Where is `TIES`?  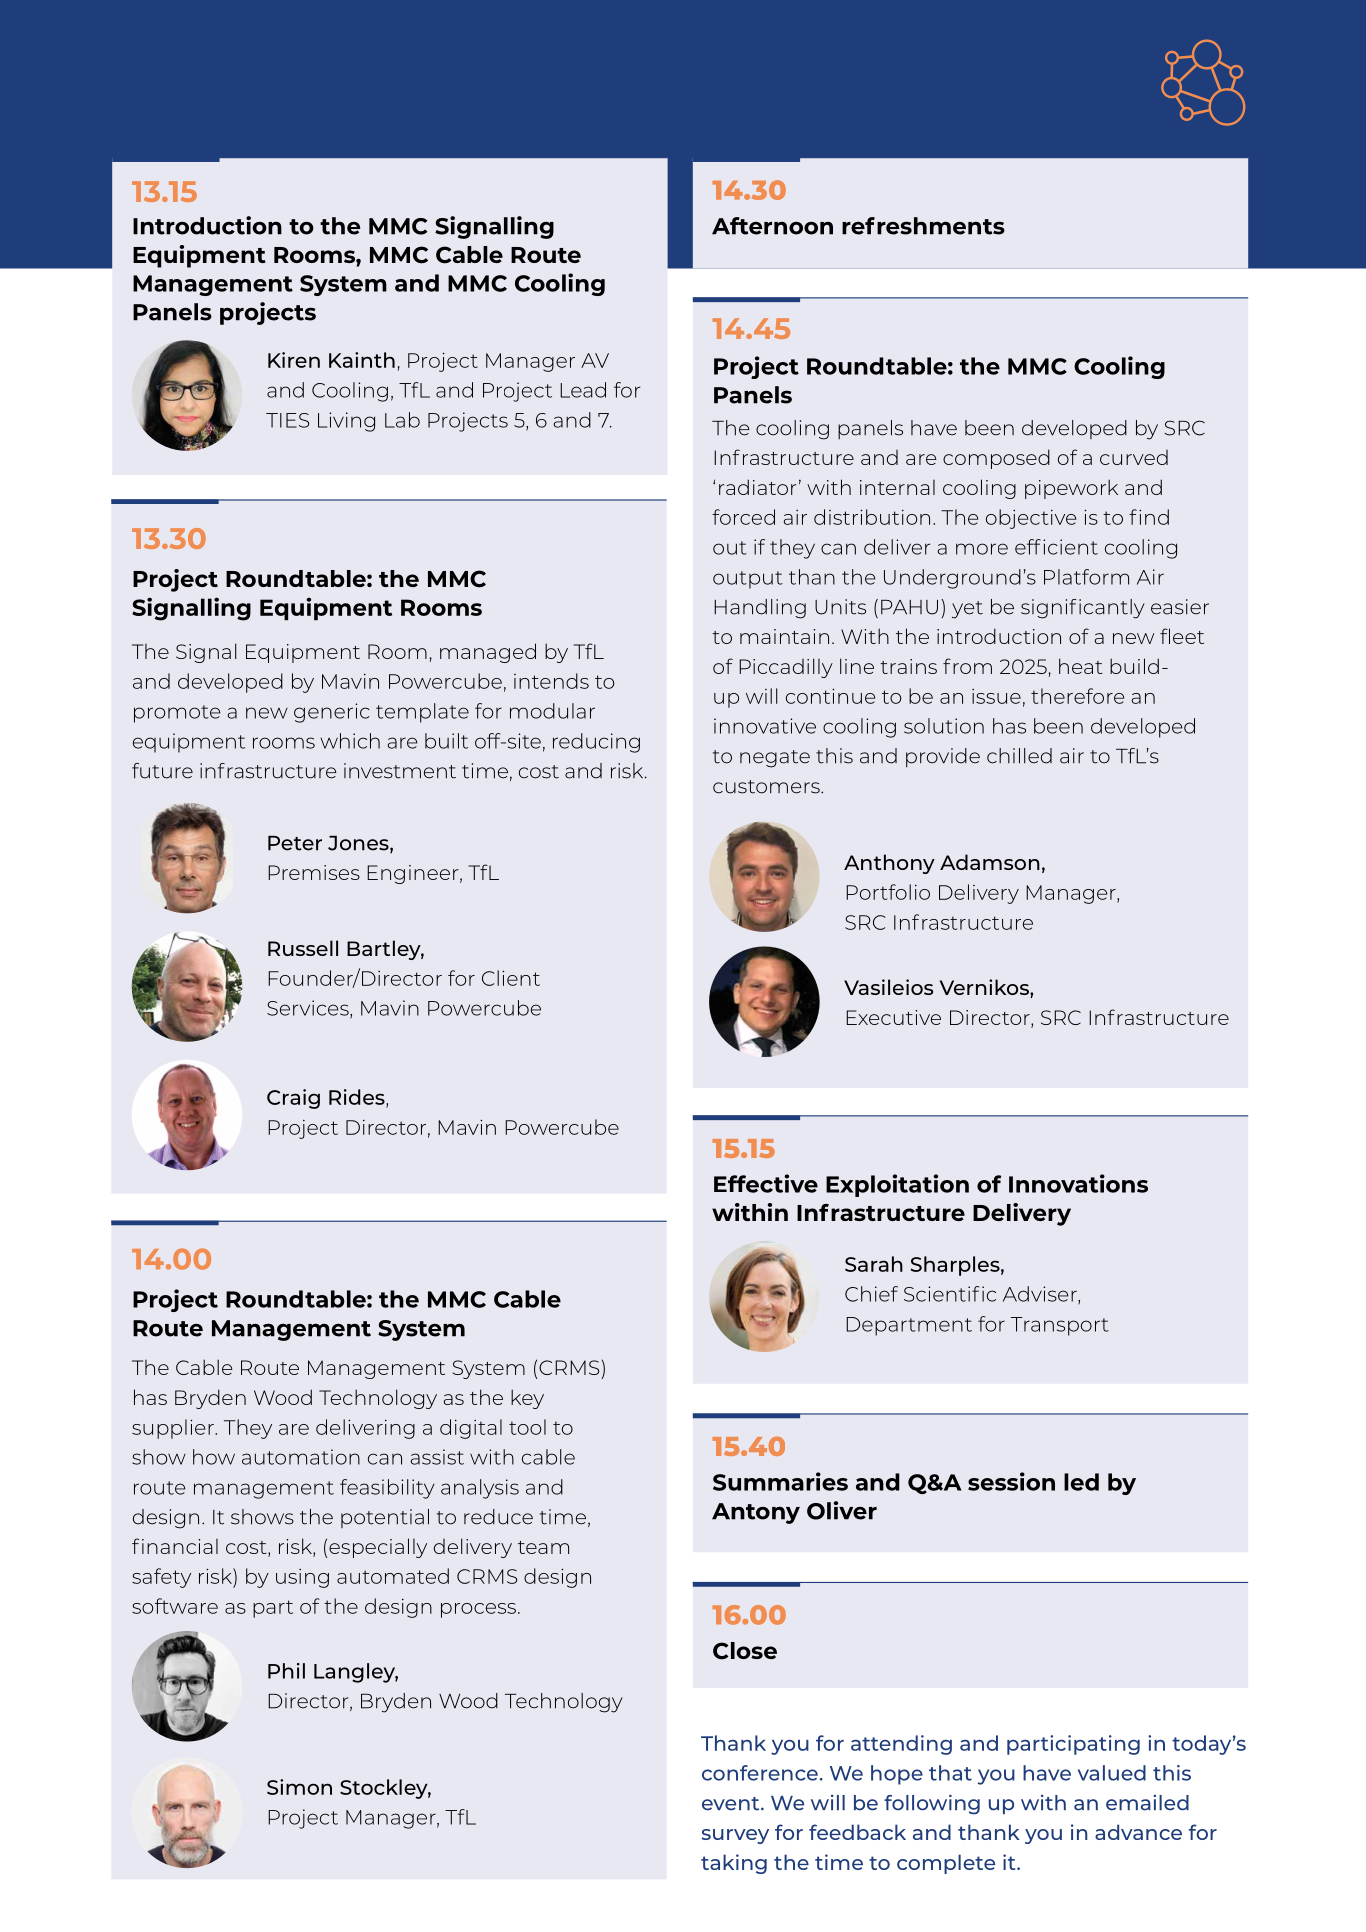 TIES is located at coordinates (287, 420).
